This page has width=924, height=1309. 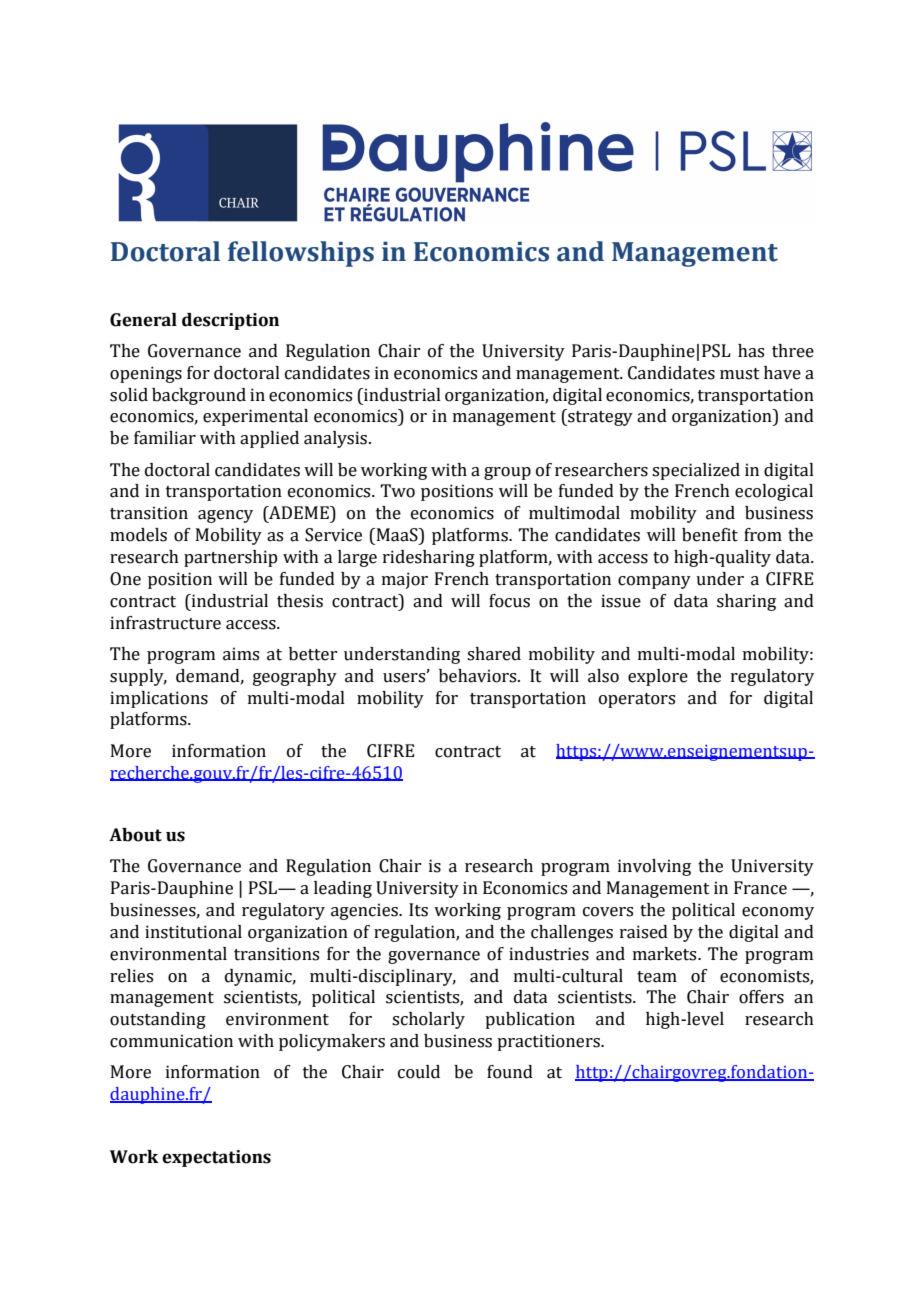 I want to click on institutional, so click(x=193, y=932).
